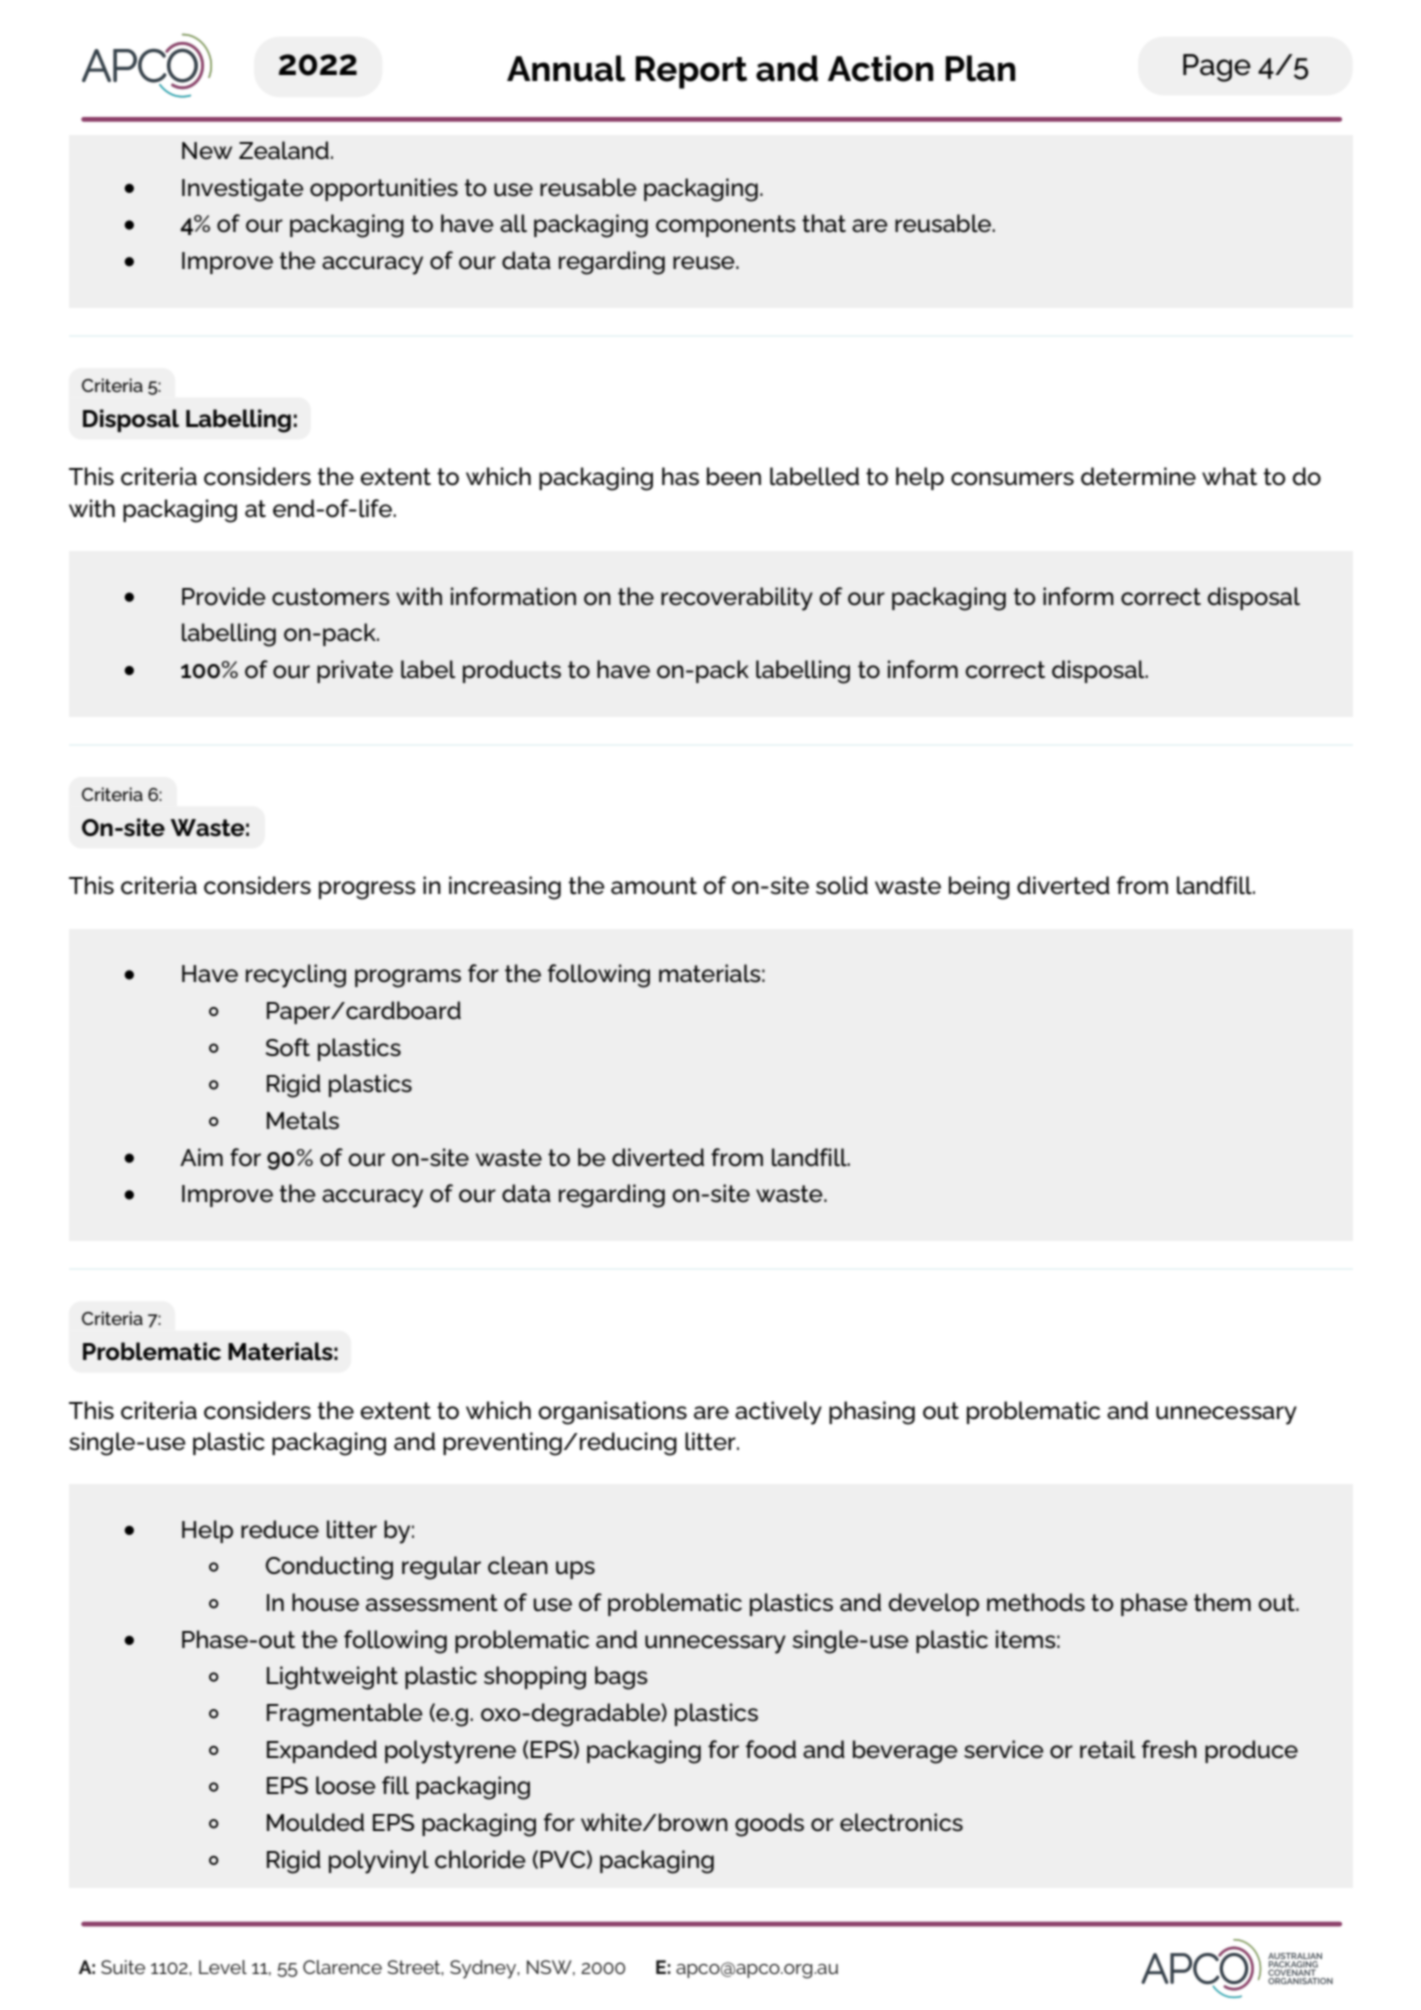 The image size is (1421, 2010). What do you see at coordinates (979, 888) in the document?
I see `being` at bounding box center [979, 888].
